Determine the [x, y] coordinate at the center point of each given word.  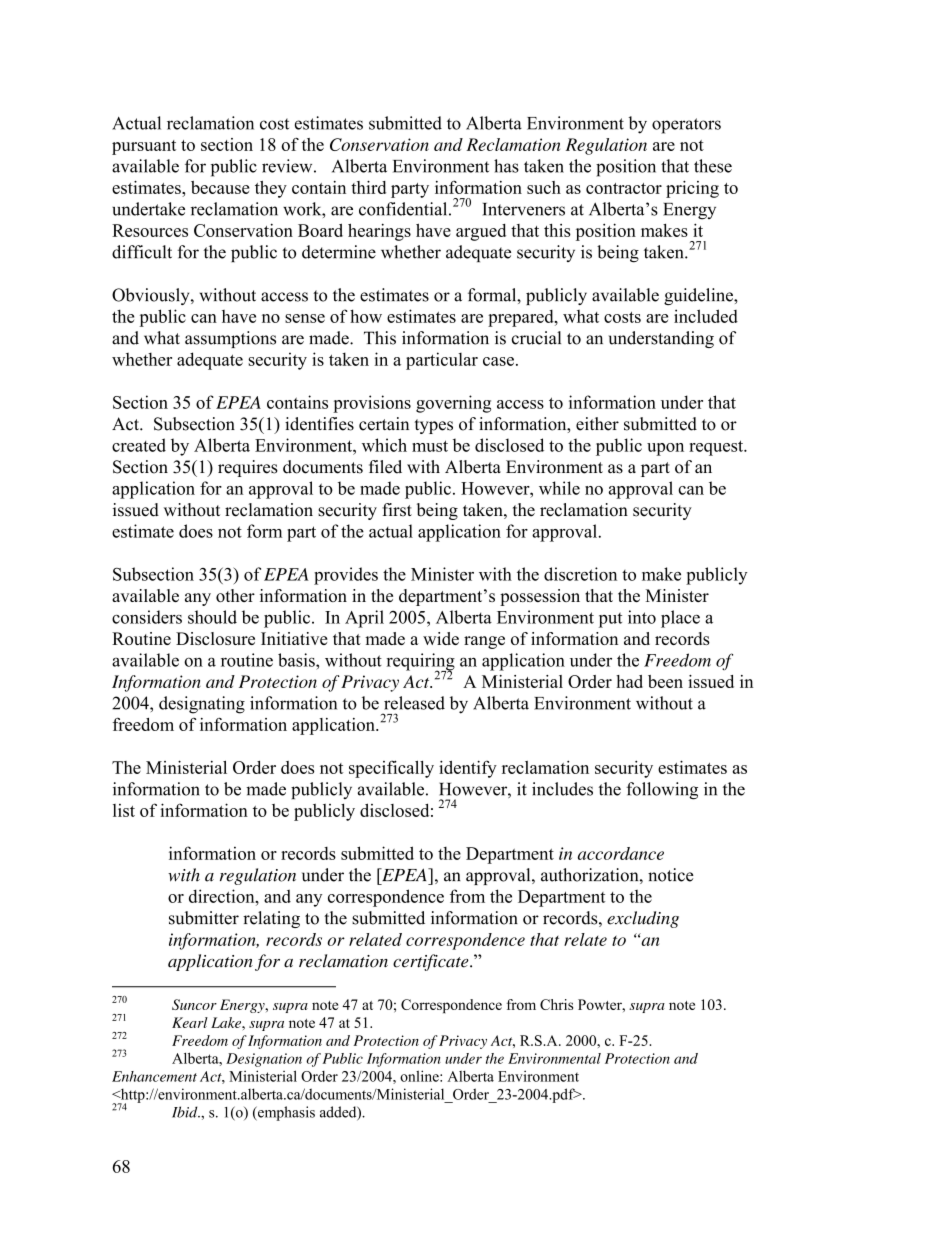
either [597, 424]
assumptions [230, 339]
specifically [391, 769]
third [368, 187]
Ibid [186, 1112]
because [220, 187]
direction [223, 896]
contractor [624, 188]
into [642, 617]
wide [441, 638]
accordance [621, 853]
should [212, 617]
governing [453, 404]
